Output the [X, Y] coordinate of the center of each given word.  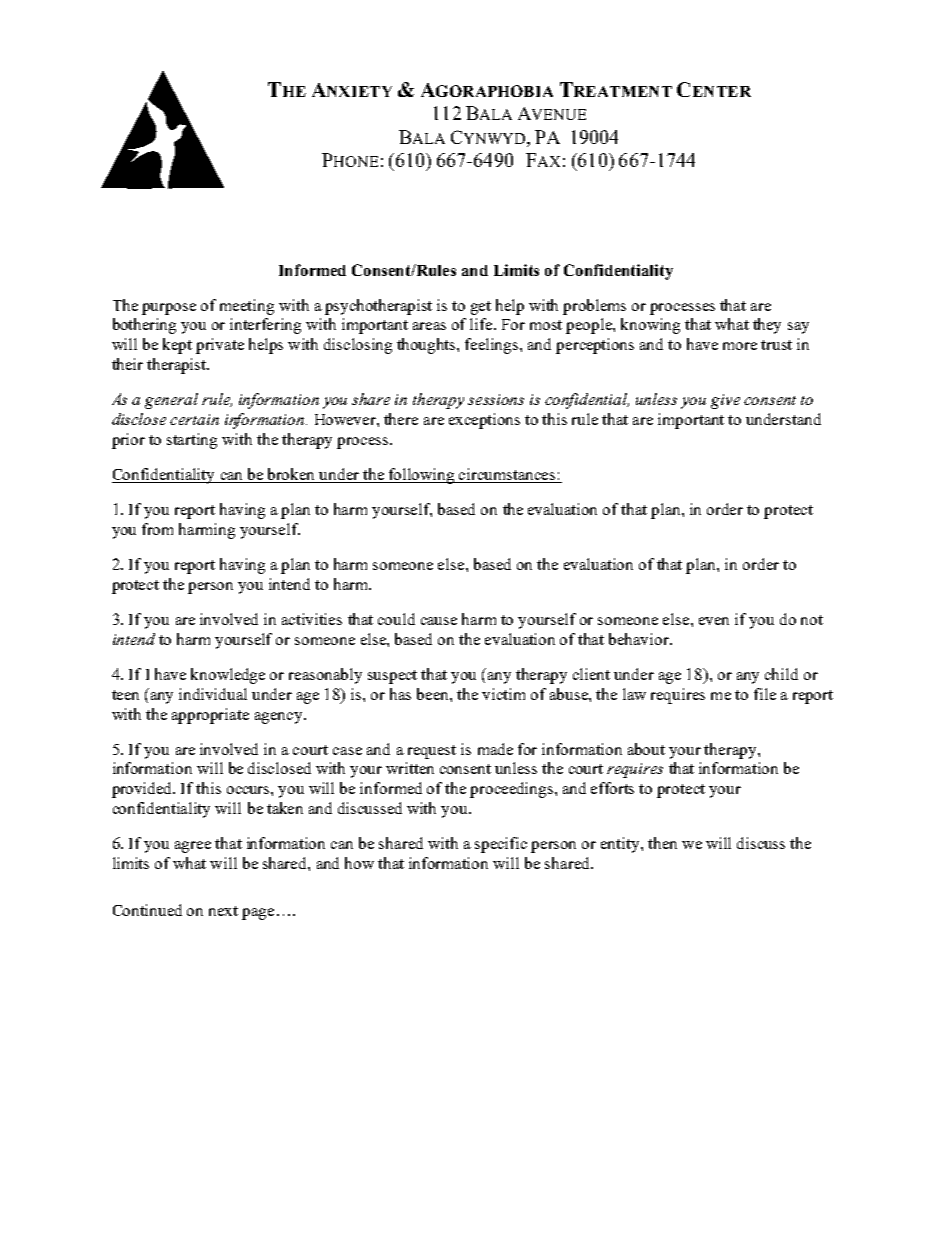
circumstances [508, 475]
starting [192, 441]
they [767, 326]
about [646, 749]
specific [501, 845]
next [223, 911]
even [714, 621]
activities [312, 619]
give [725, 401]
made [495, 749]
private [220, 346]
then [662, 843]
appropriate [210, 716]
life [482, 324]
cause [439, 621]
